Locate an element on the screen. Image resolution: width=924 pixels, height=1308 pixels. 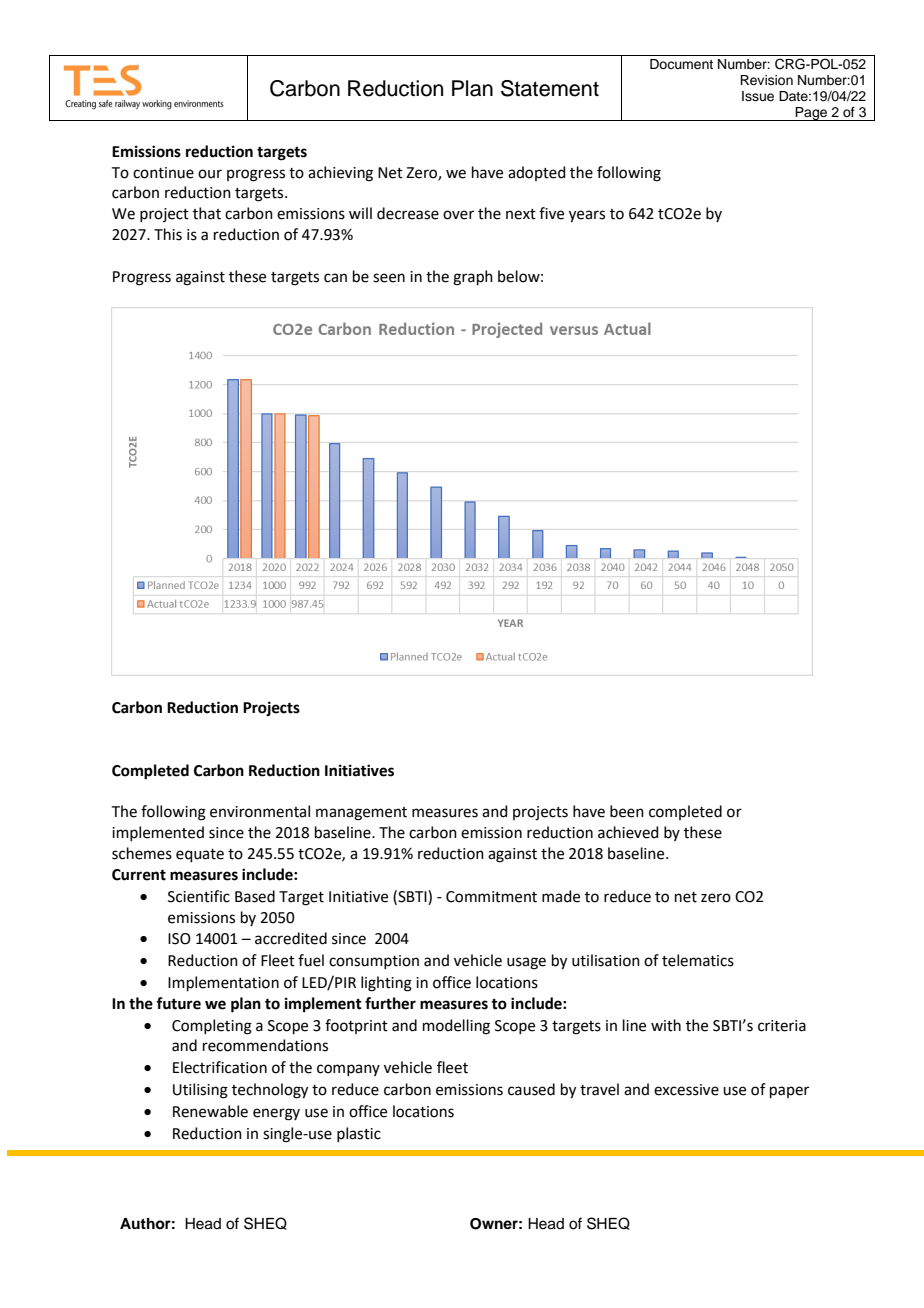
achieved is located at coordinates (628, 832).
